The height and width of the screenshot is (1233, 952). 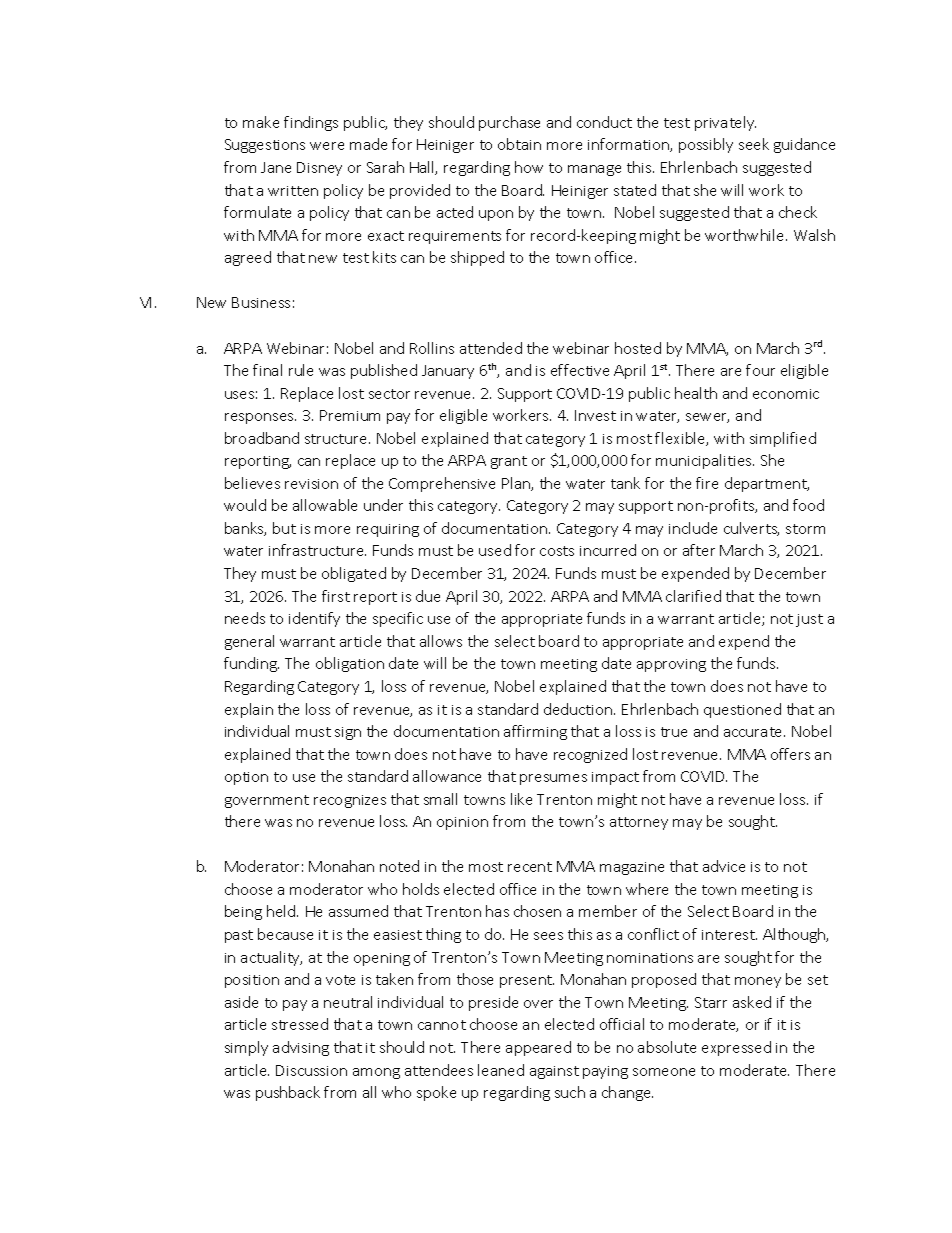 What do you see at coordinates (327, 146) in the screenshot?
I see `were` at bounding box center [327, 146].
